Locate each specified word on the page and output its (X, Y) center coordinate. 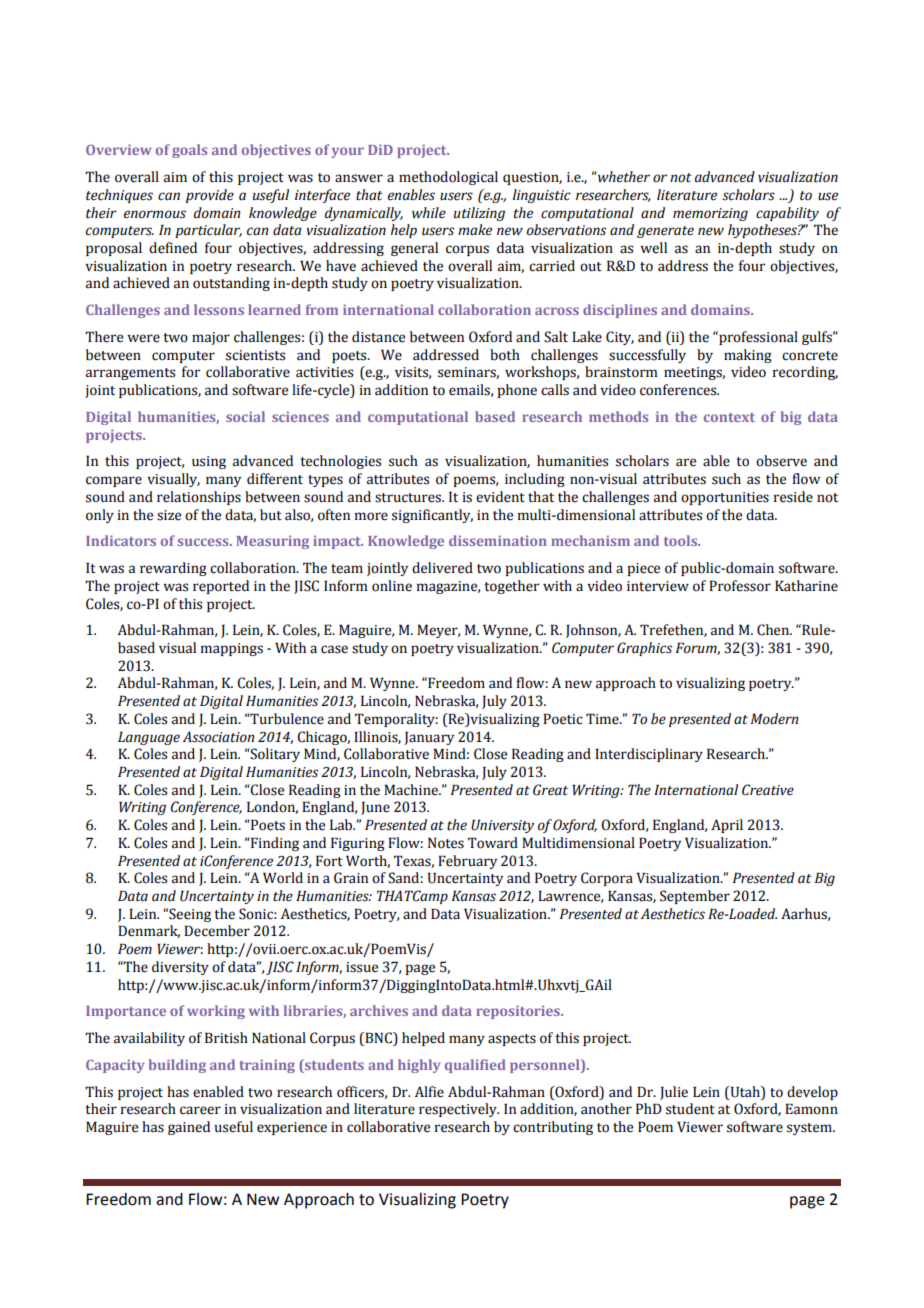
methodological (448, 178)
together (511, 587)
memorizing (710, 214)
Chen (774, 630)
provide (210, 196)
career (200, 1110)
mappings (232, 649)
